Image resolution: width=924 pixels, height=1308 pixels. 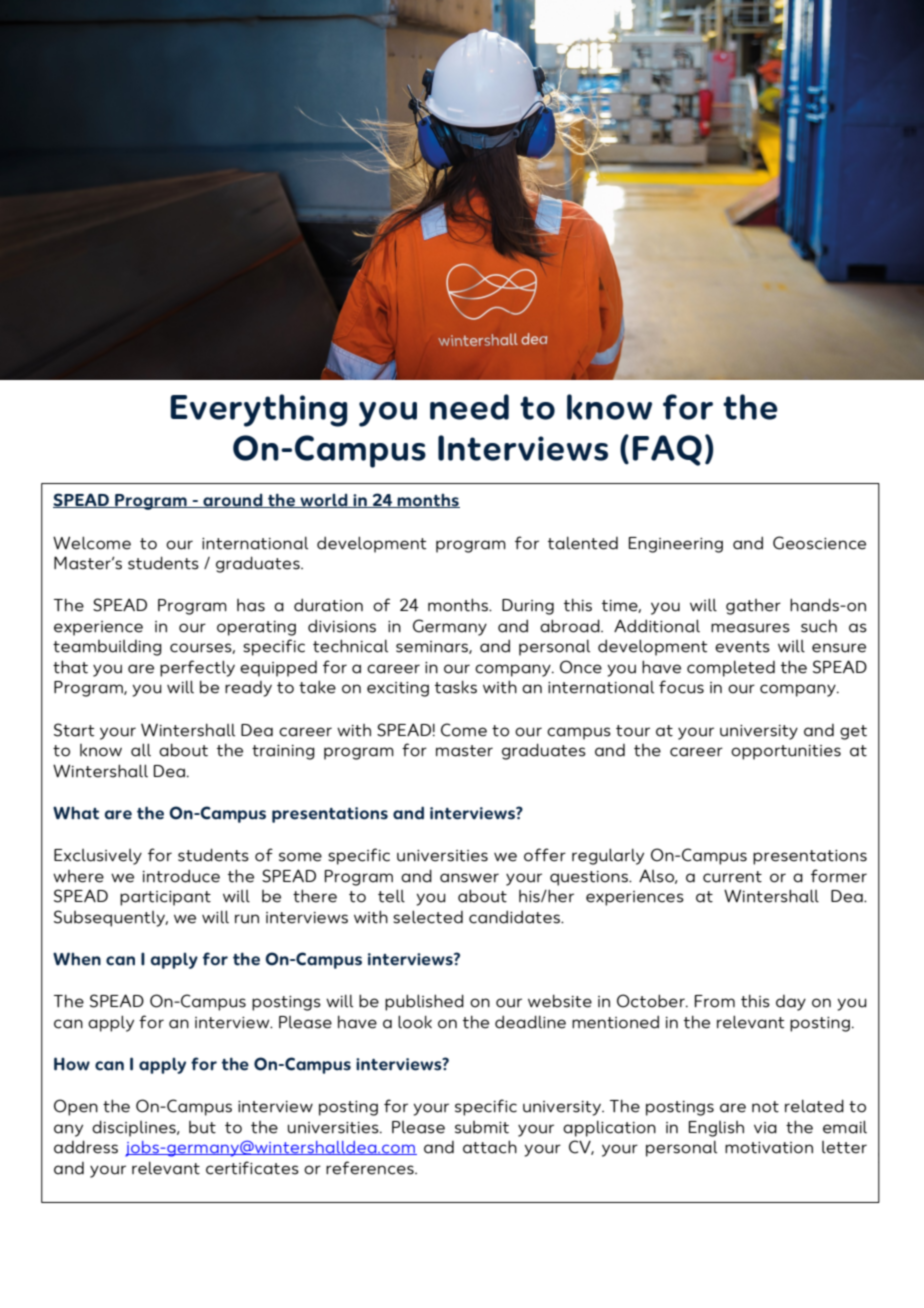 I want to click on published, so click(x=424, y=1002).
